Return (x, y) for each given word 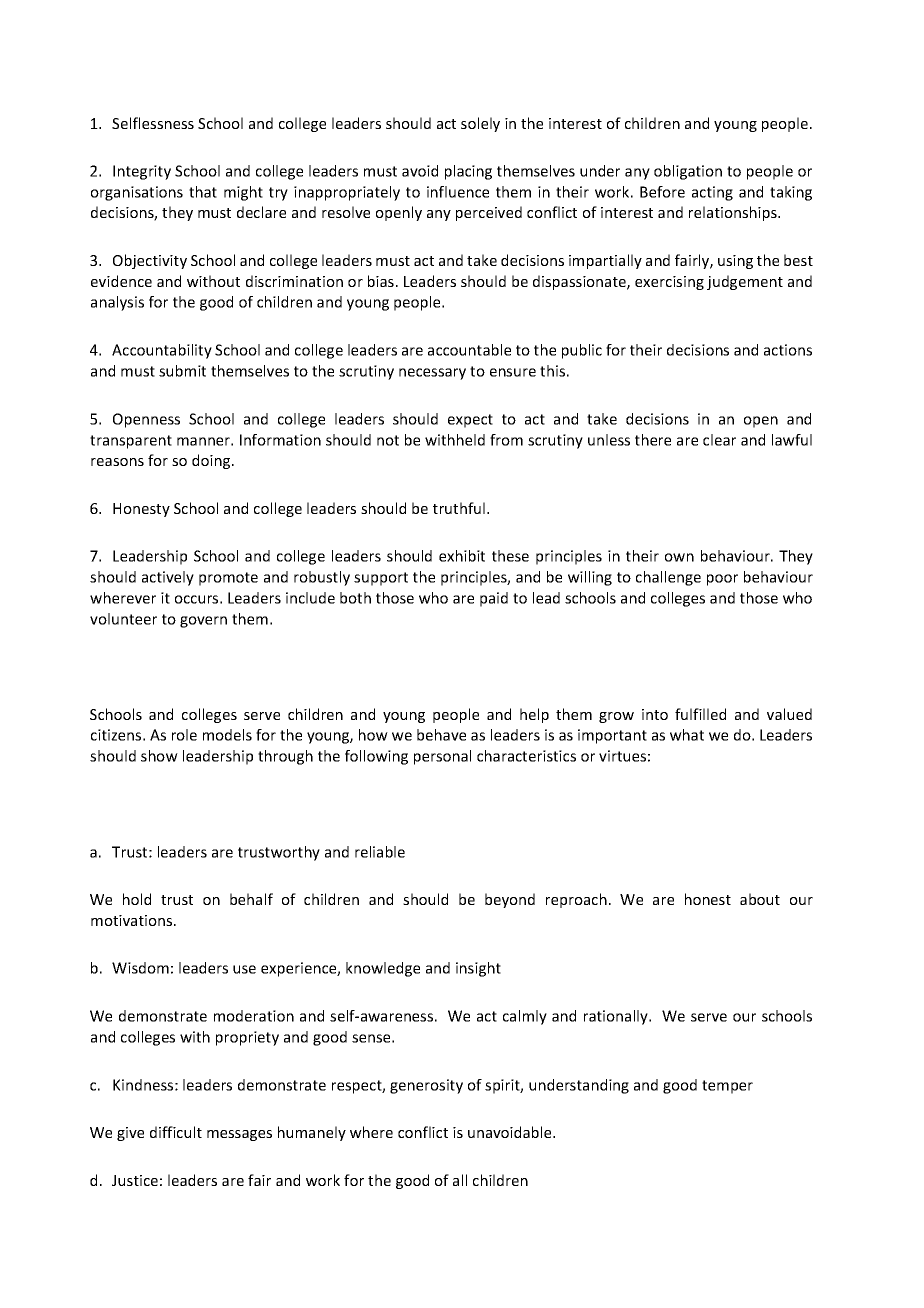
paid (494, 599)
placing (468, 172)
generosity (426, 1086)
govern (203, 622)
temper (727, 1087)
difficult (176, 1132)
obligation (688, 172)
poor (722, 580)
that (203, 192)
